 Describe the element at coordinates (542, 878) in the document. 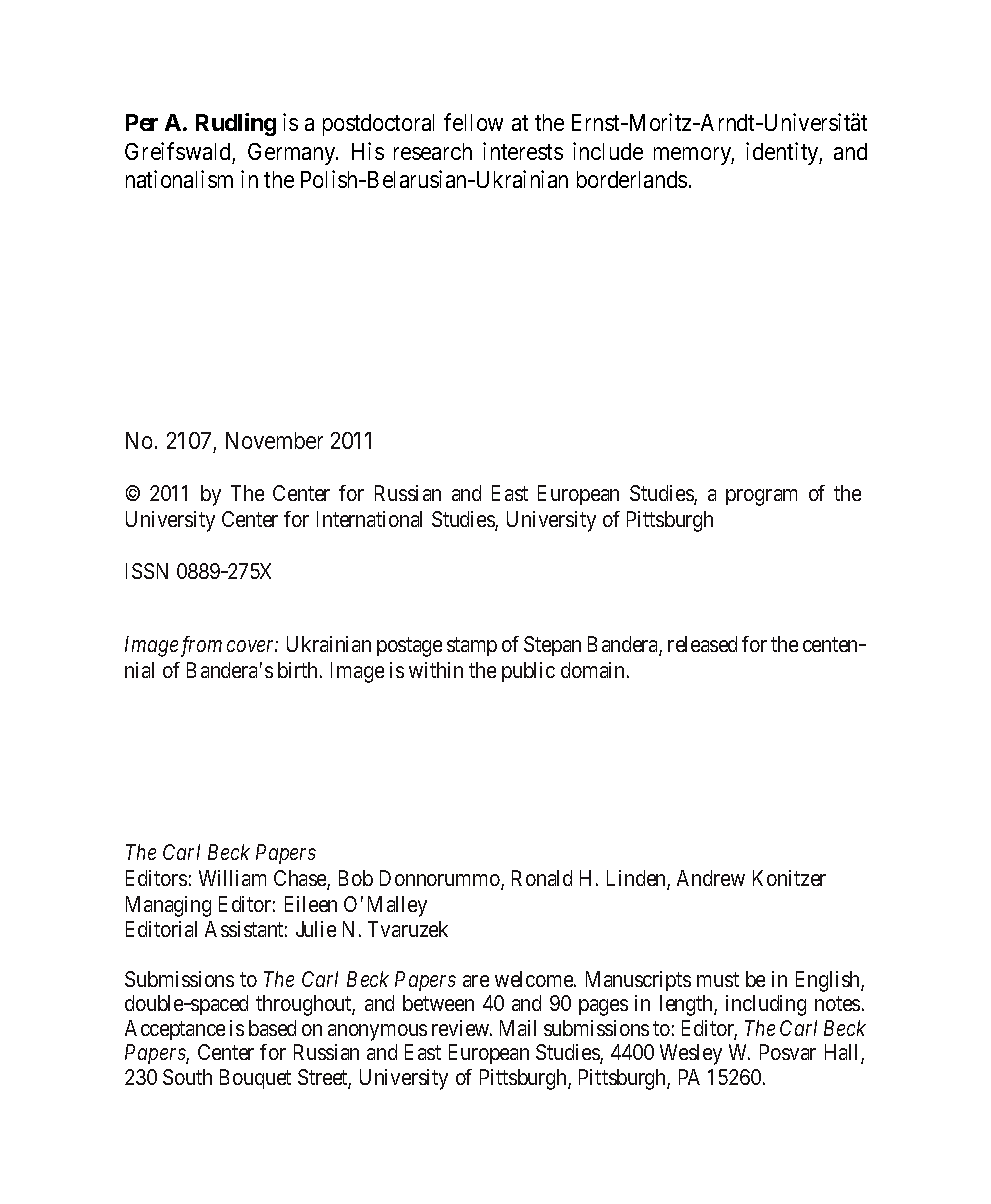

I see `Ronald` at that location.
